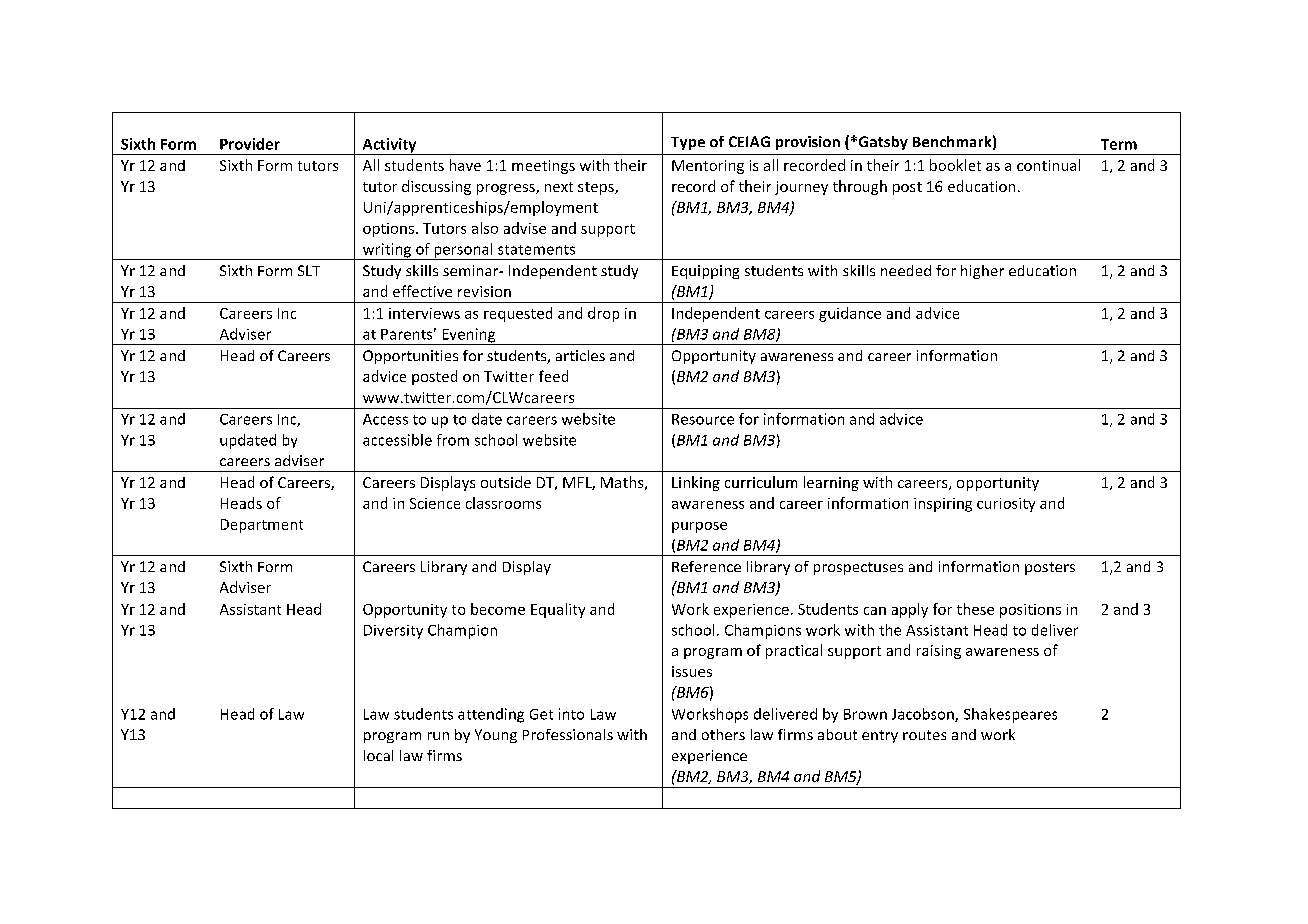  I want to click on from, so click(453, 440).
